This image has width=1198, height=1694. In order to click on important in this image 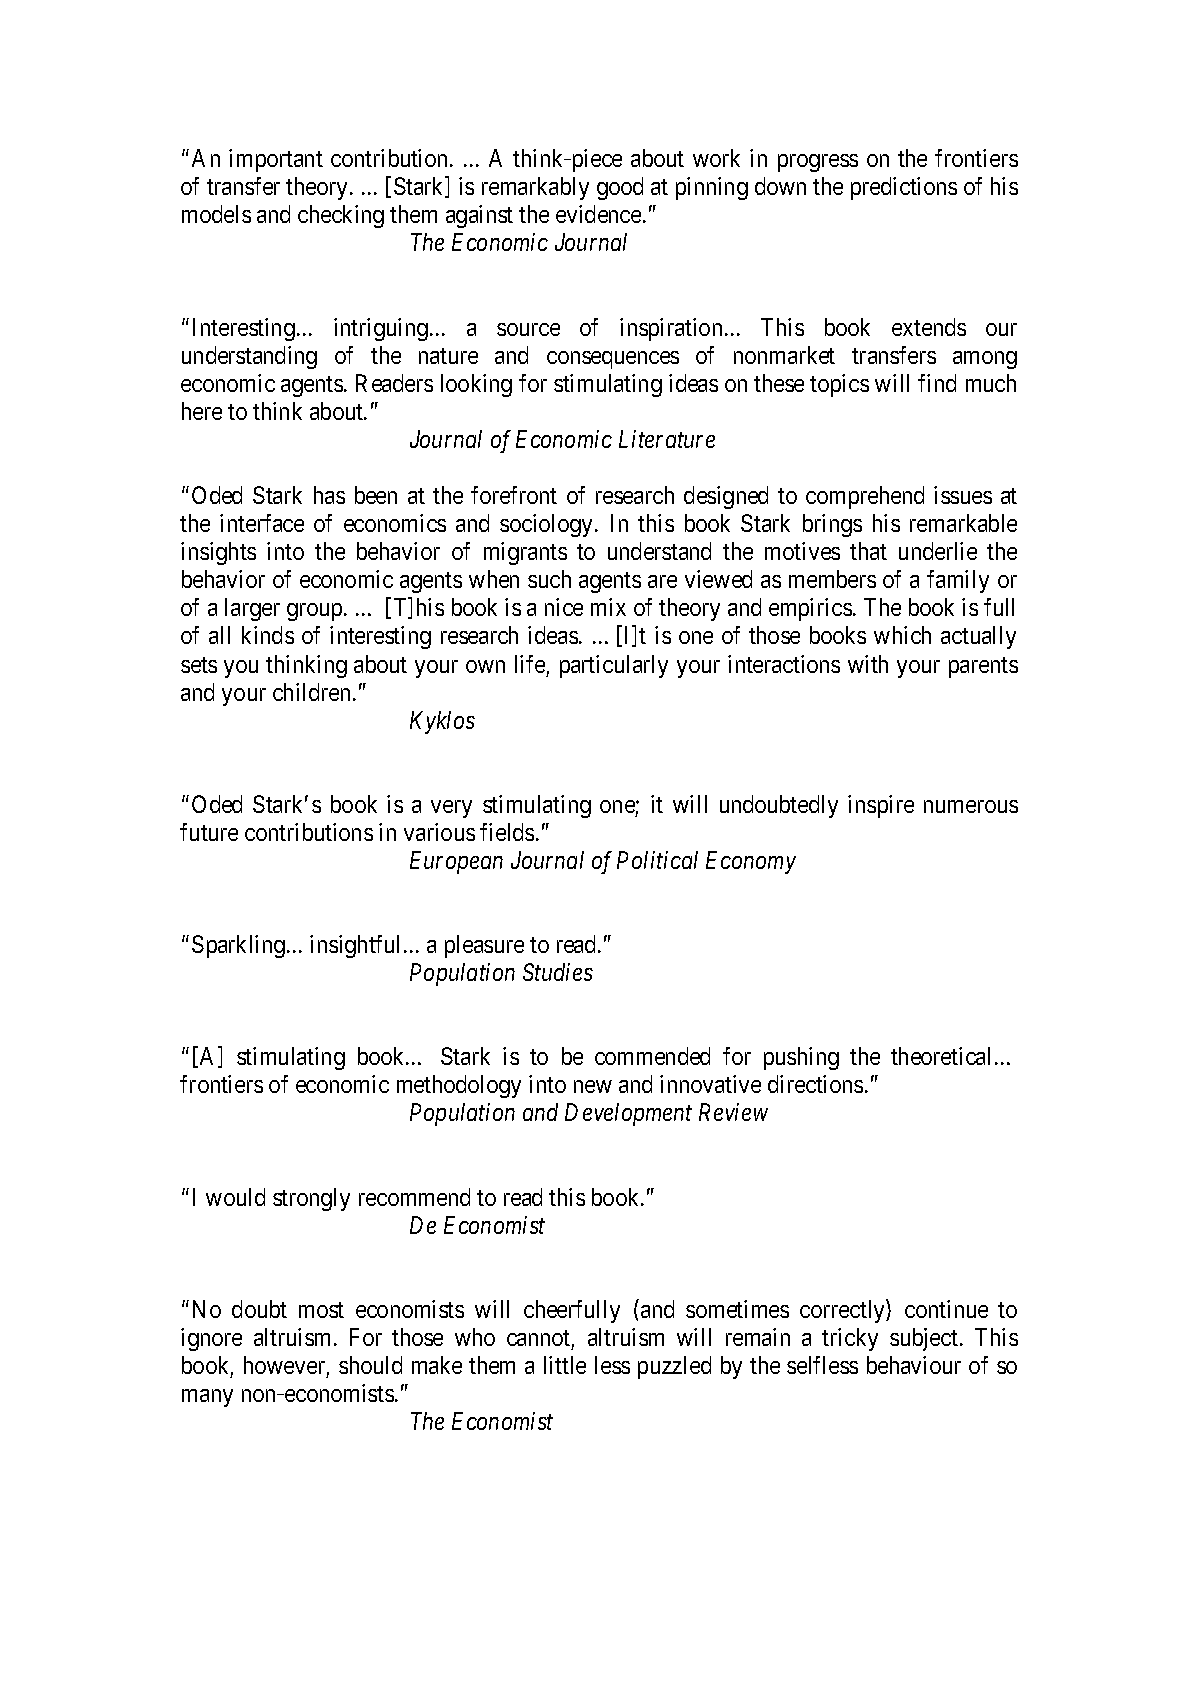, I will do `click(276, 160)`.
